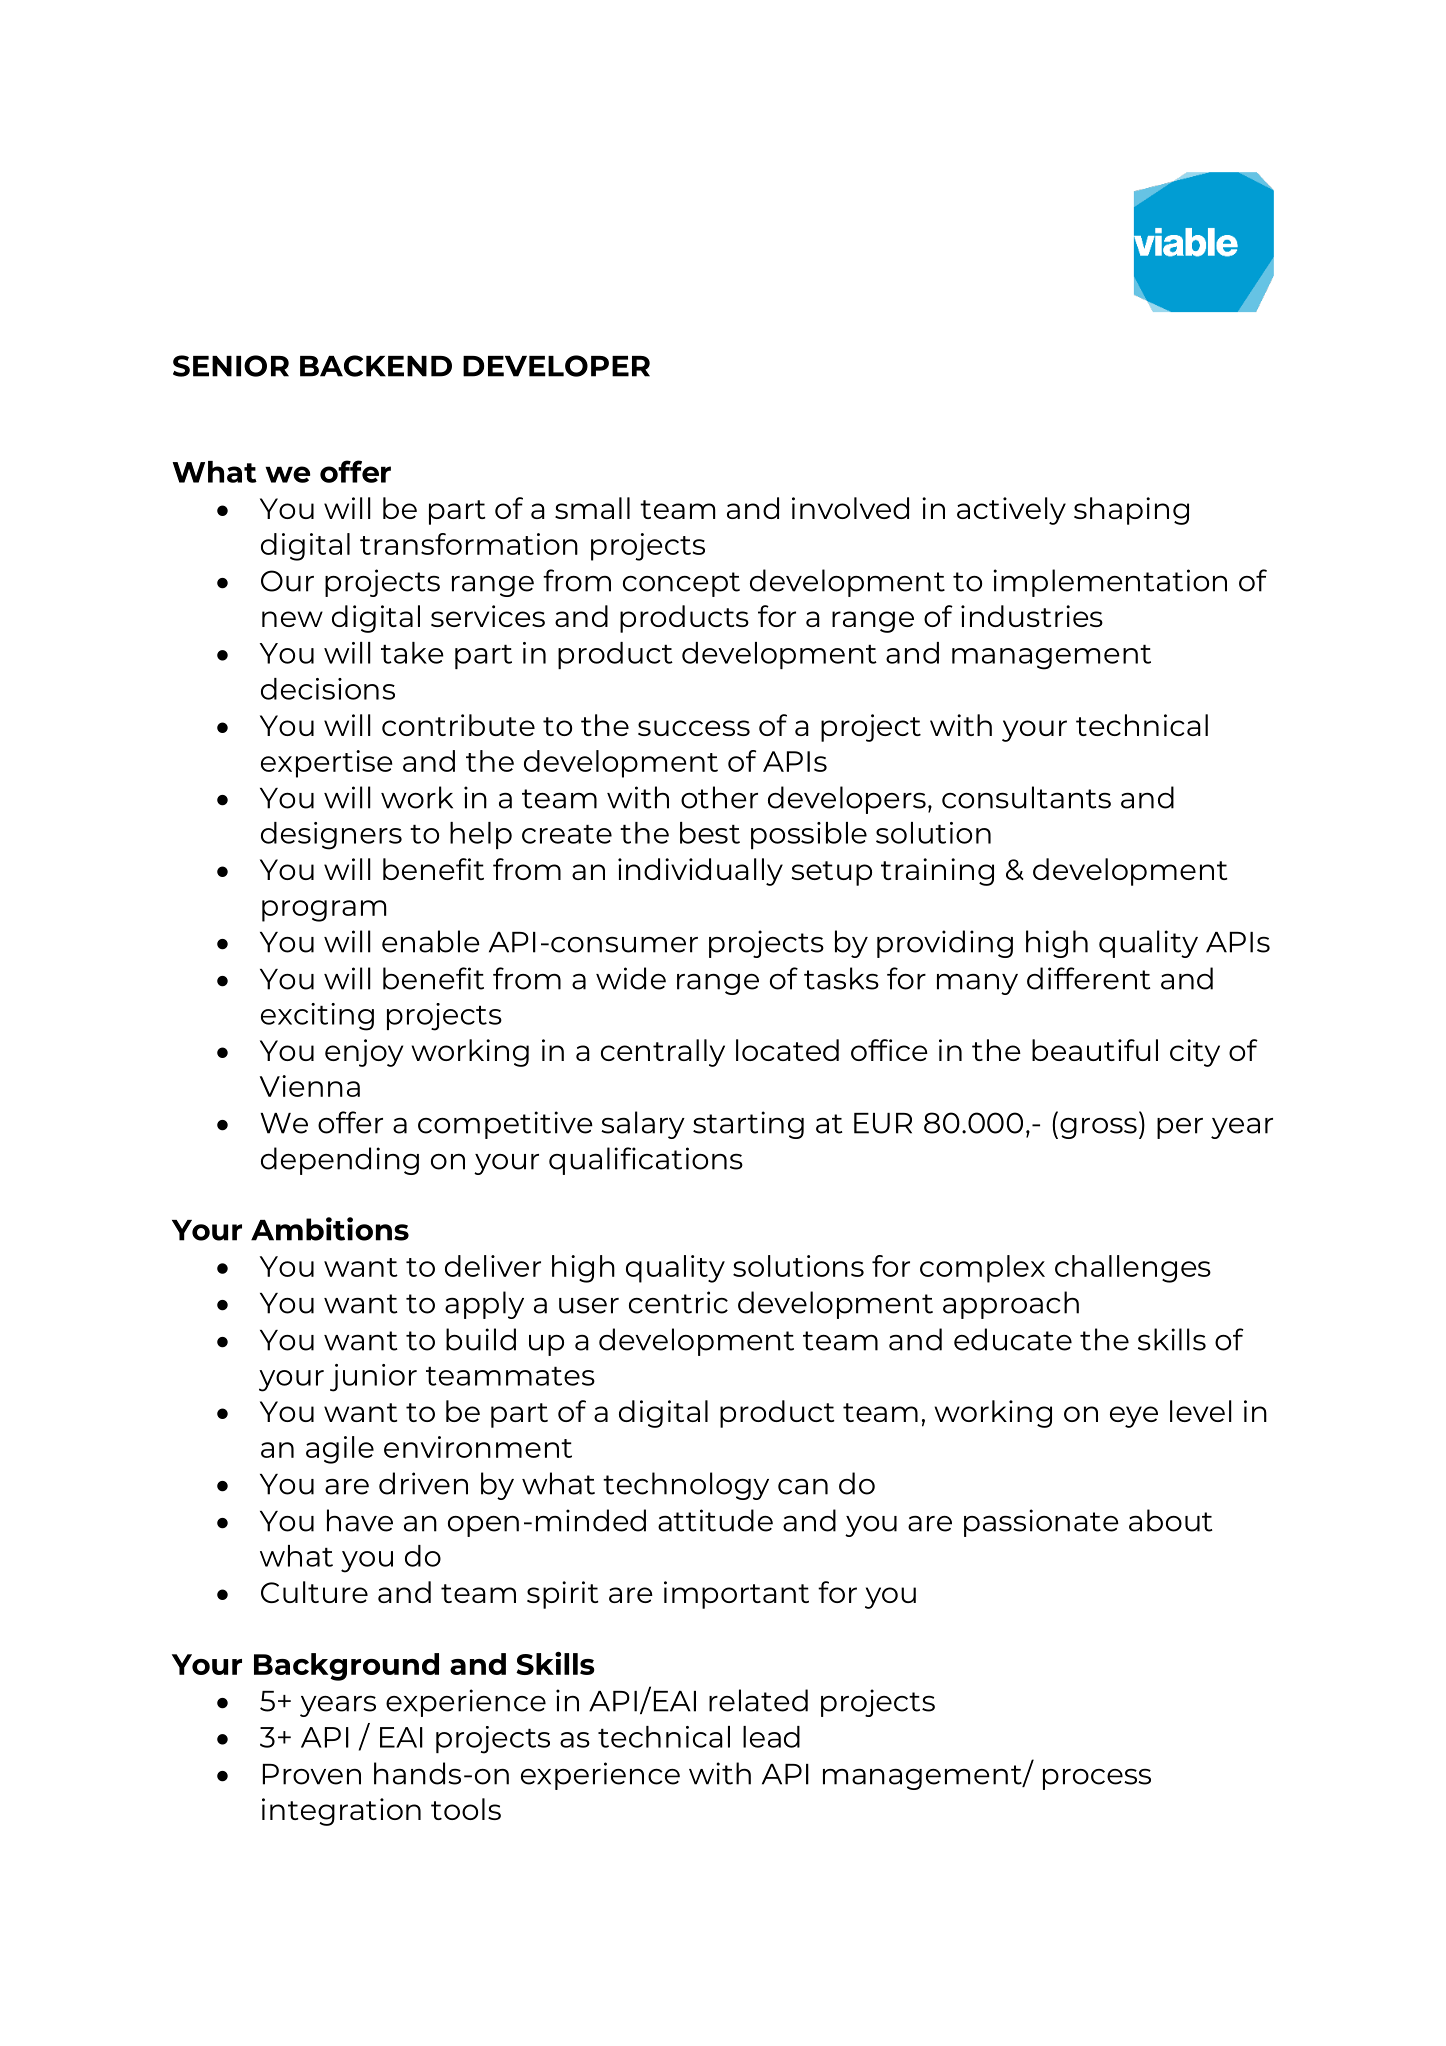 Image resolution: width=1446 pixels, height=2046 pixels. Describe the element at coordinates (310, 1086) in the screenshot. I see `Vienna` at that location.
